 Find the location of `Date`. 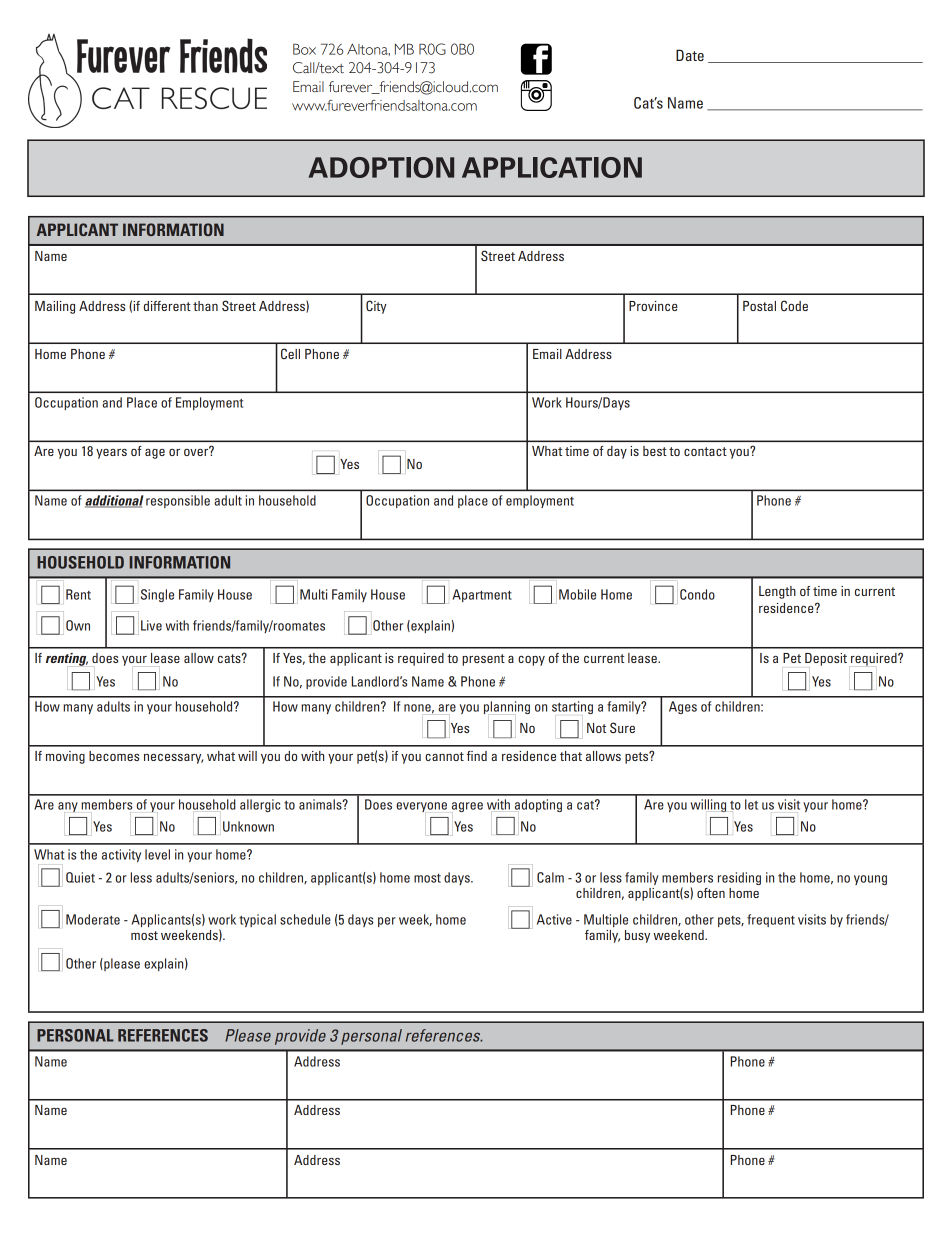

Date is located at coordinates (690, 55).
